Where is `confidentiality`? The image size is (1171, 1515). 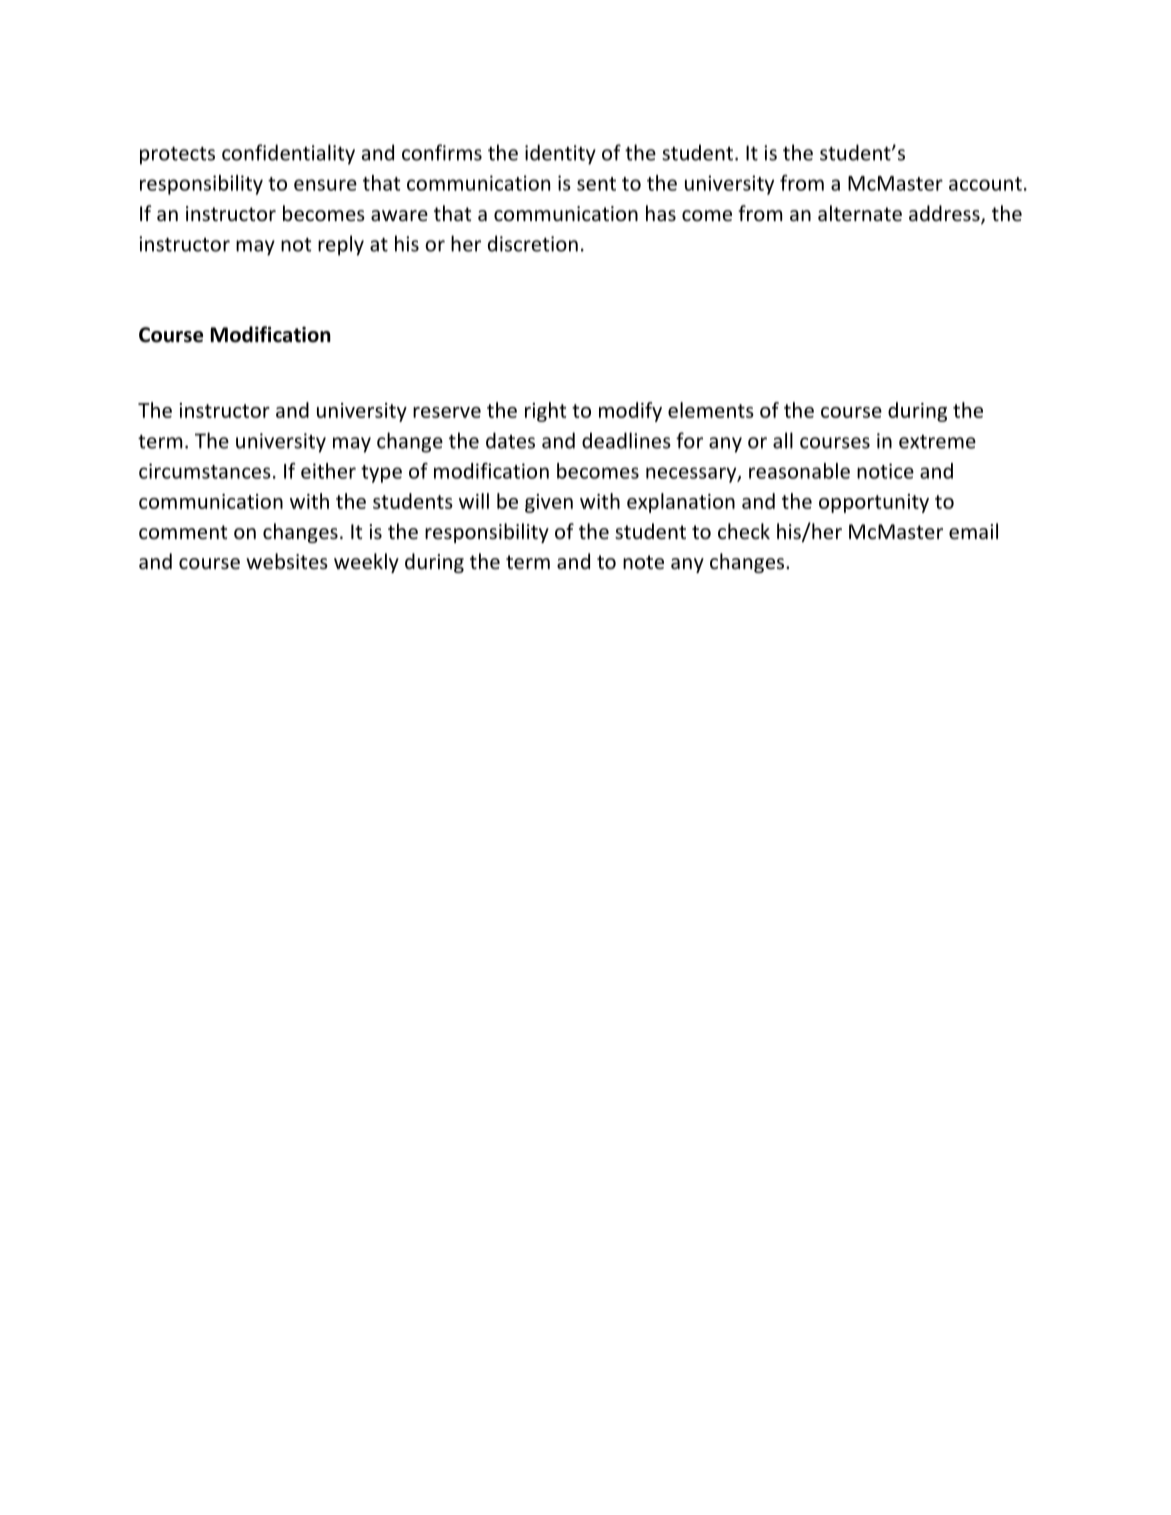
confidentiality is located at coordinates (288, 154).
